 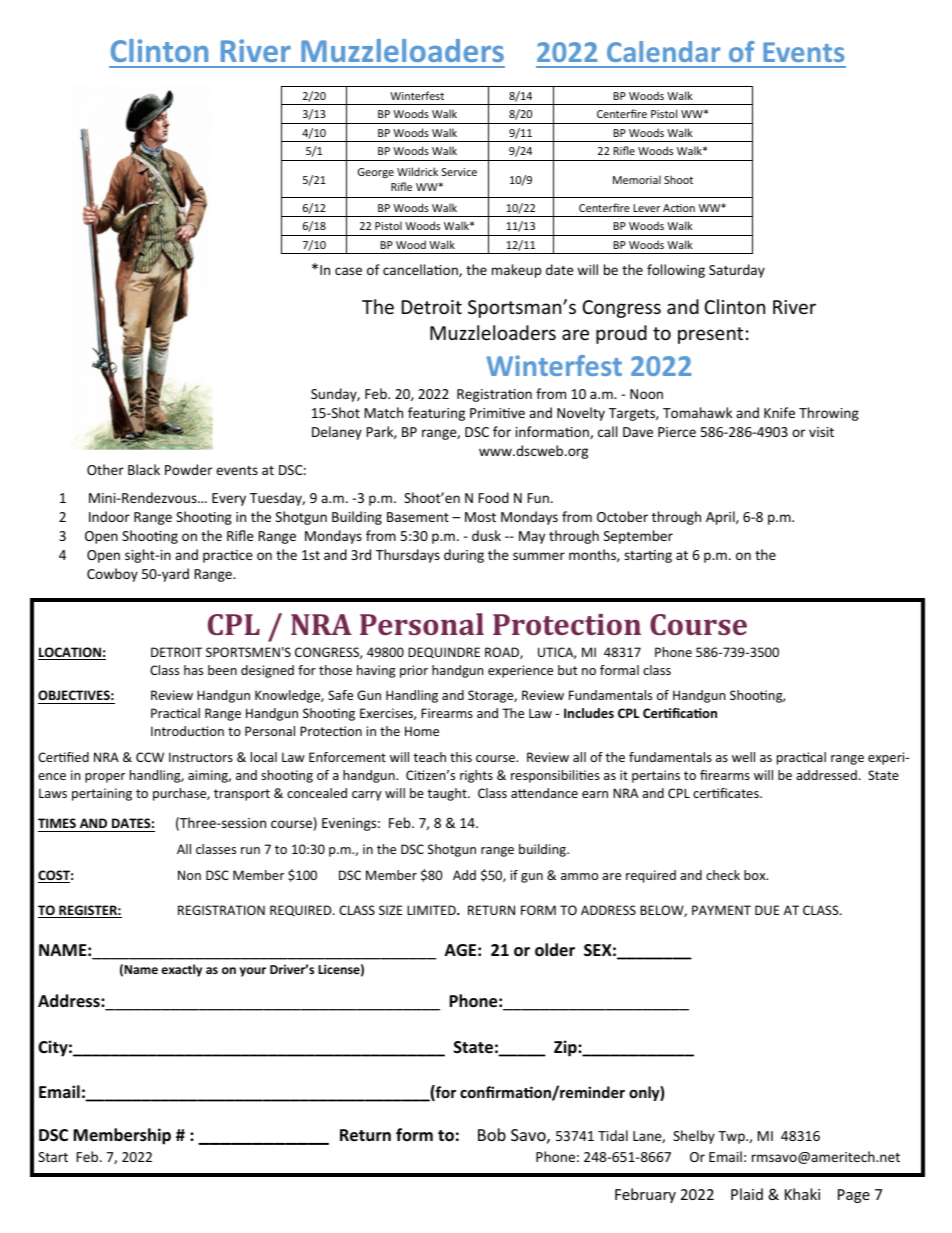 I want to click on Saturday, so click(x=737, y=271).
